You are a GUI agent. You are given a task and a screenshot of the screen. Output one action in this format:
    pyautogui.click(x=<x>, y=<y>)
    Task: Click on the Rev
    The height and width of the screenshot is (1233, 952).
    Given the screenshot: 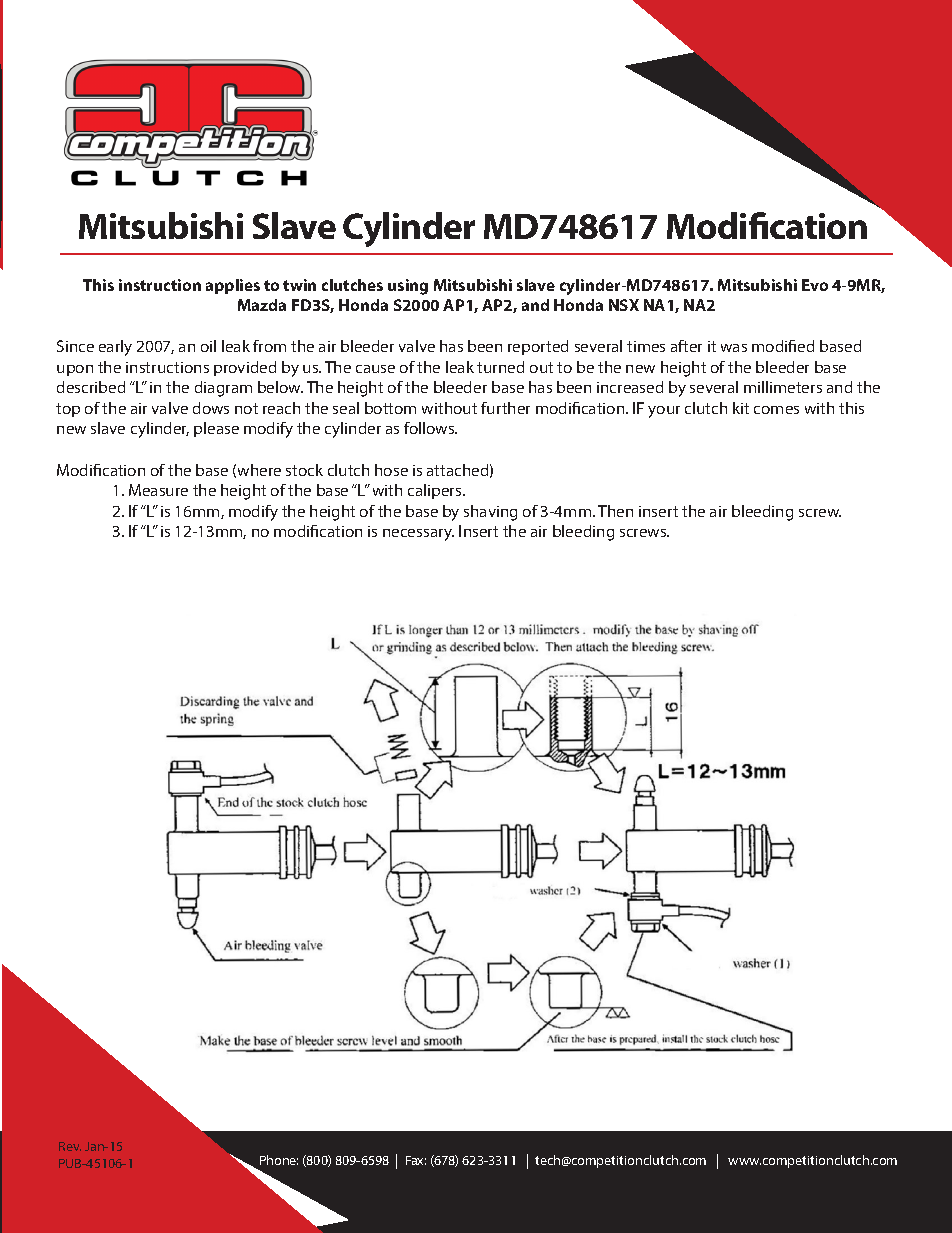 What is the action you would take?
    pyautogui.click(x=70, y=1146)
